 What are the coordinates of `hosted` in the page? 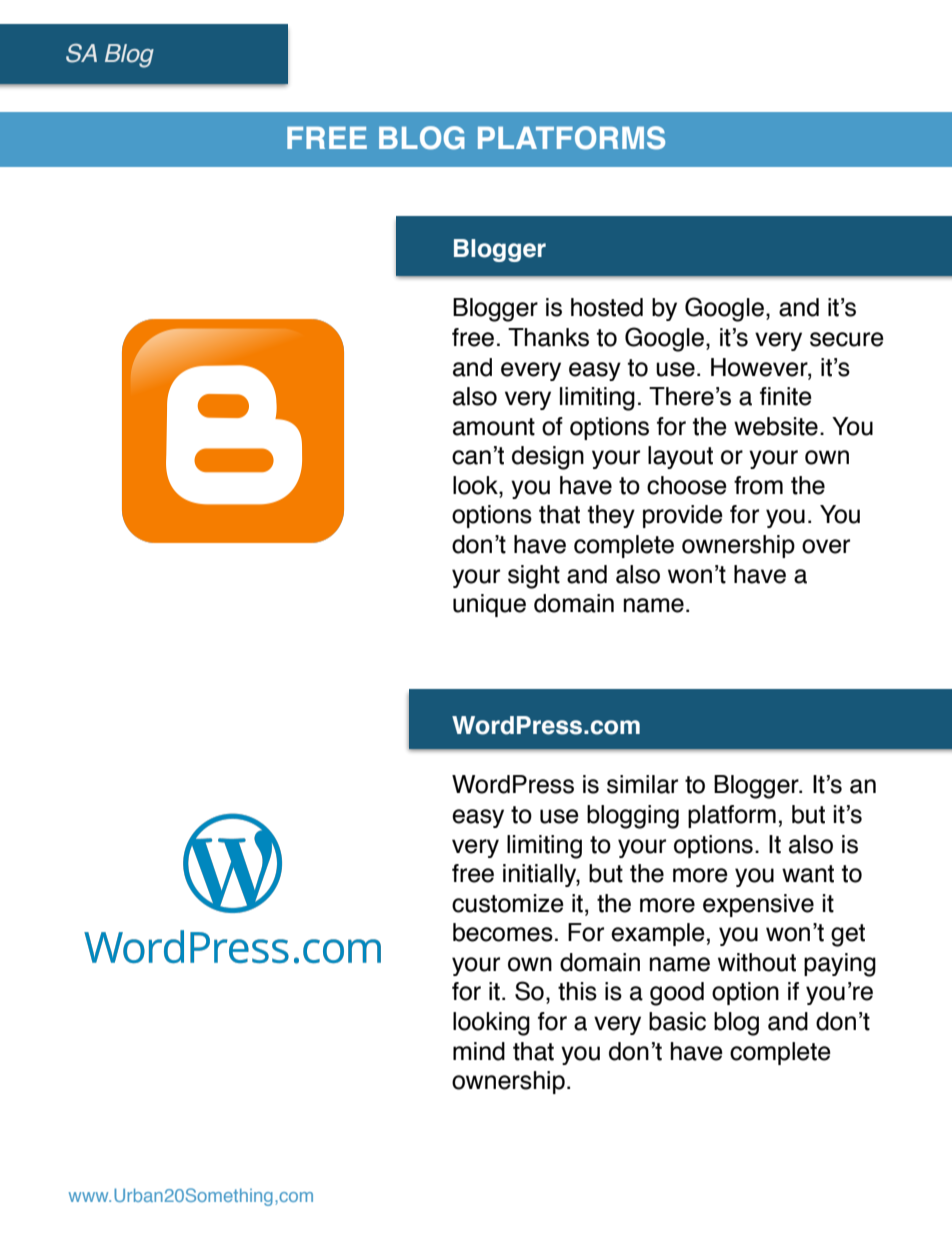 It's located at (607, 307).
